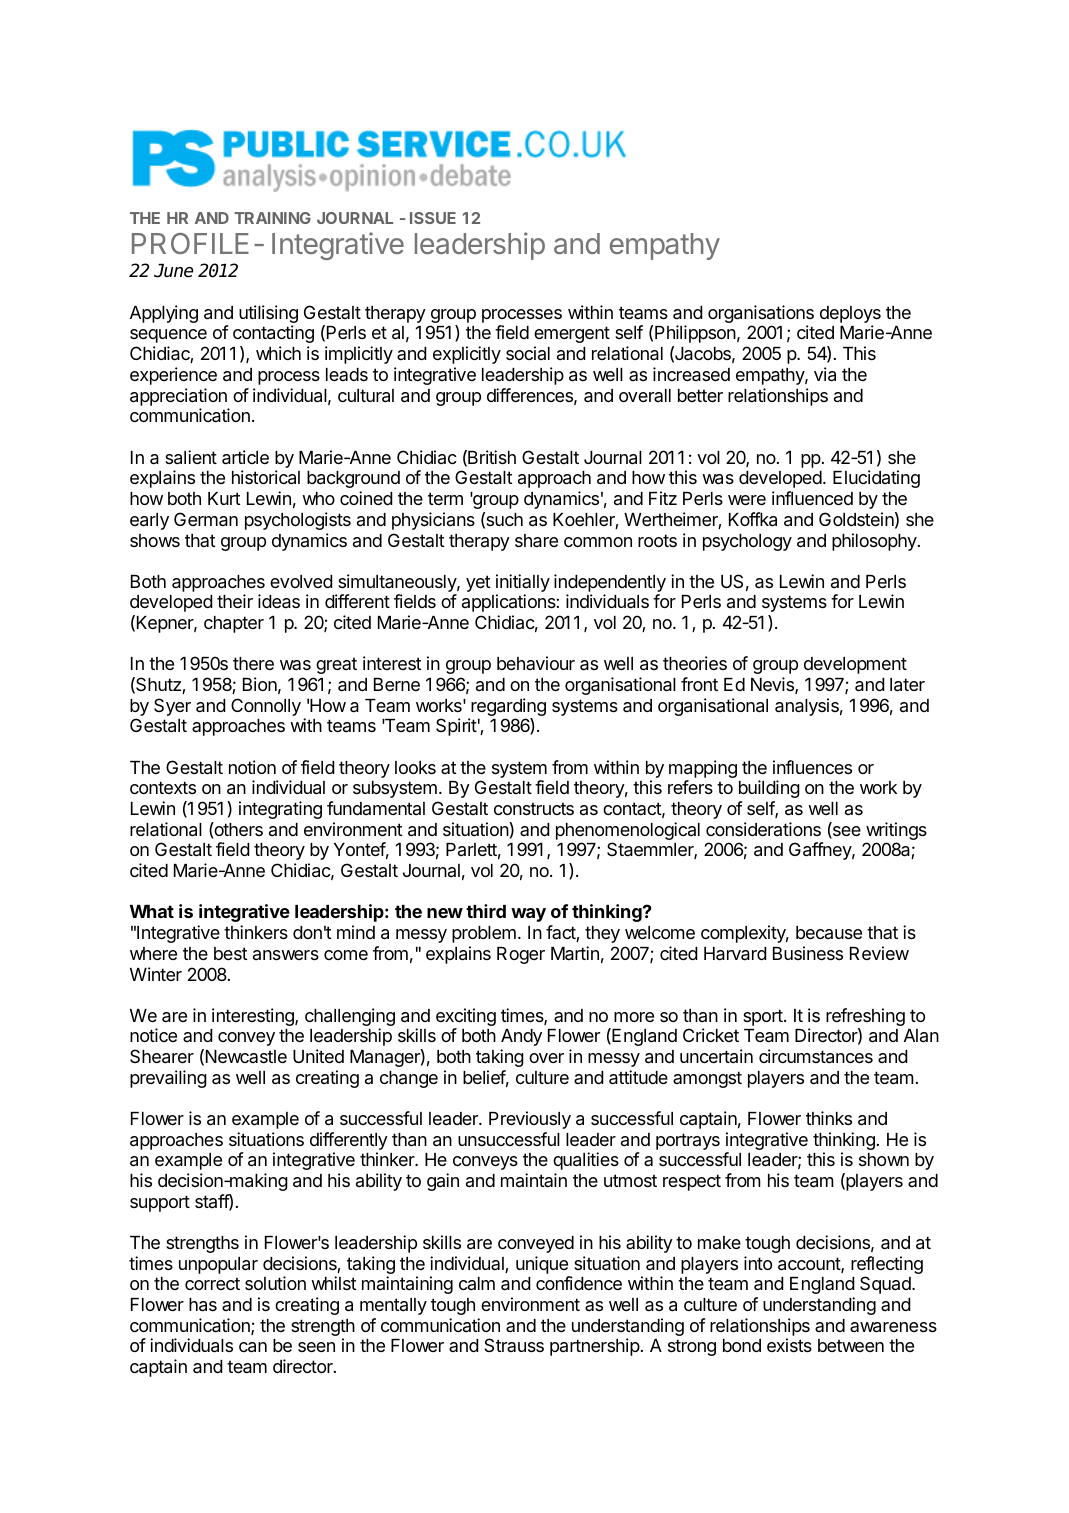 The height and width of the document is (1513, 1069). I want to click on influences, so click(812, 767).
